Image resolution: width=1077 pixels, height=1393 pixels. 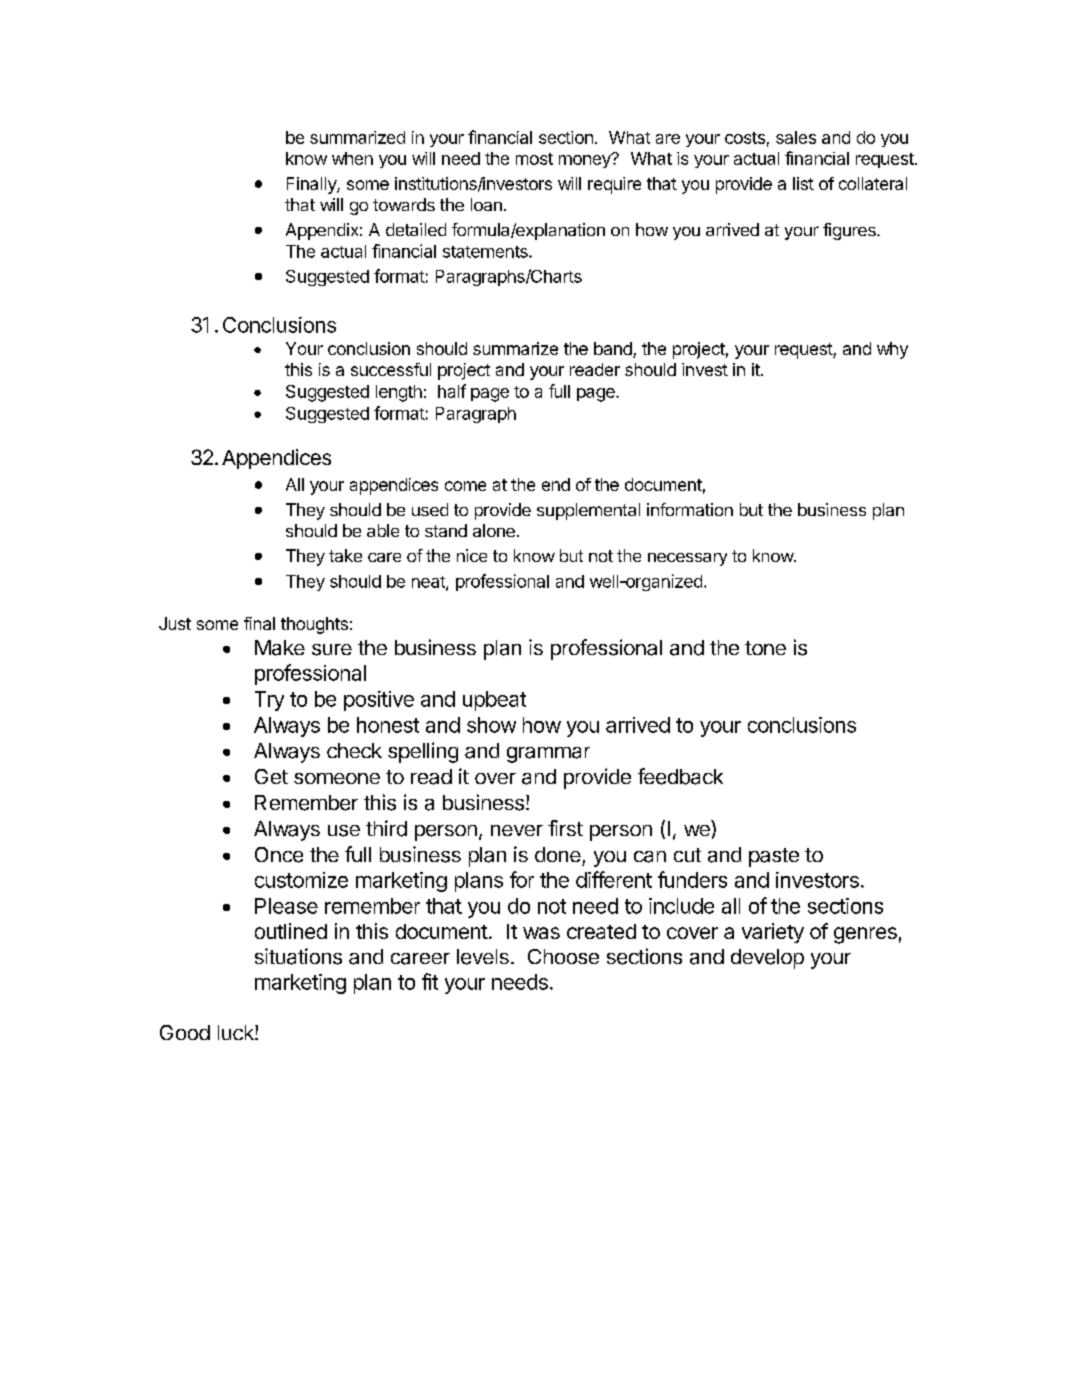 What do you see at coordinates (803, 183) in the screenshot?
I see `list` at bounding box center [803, 183].
